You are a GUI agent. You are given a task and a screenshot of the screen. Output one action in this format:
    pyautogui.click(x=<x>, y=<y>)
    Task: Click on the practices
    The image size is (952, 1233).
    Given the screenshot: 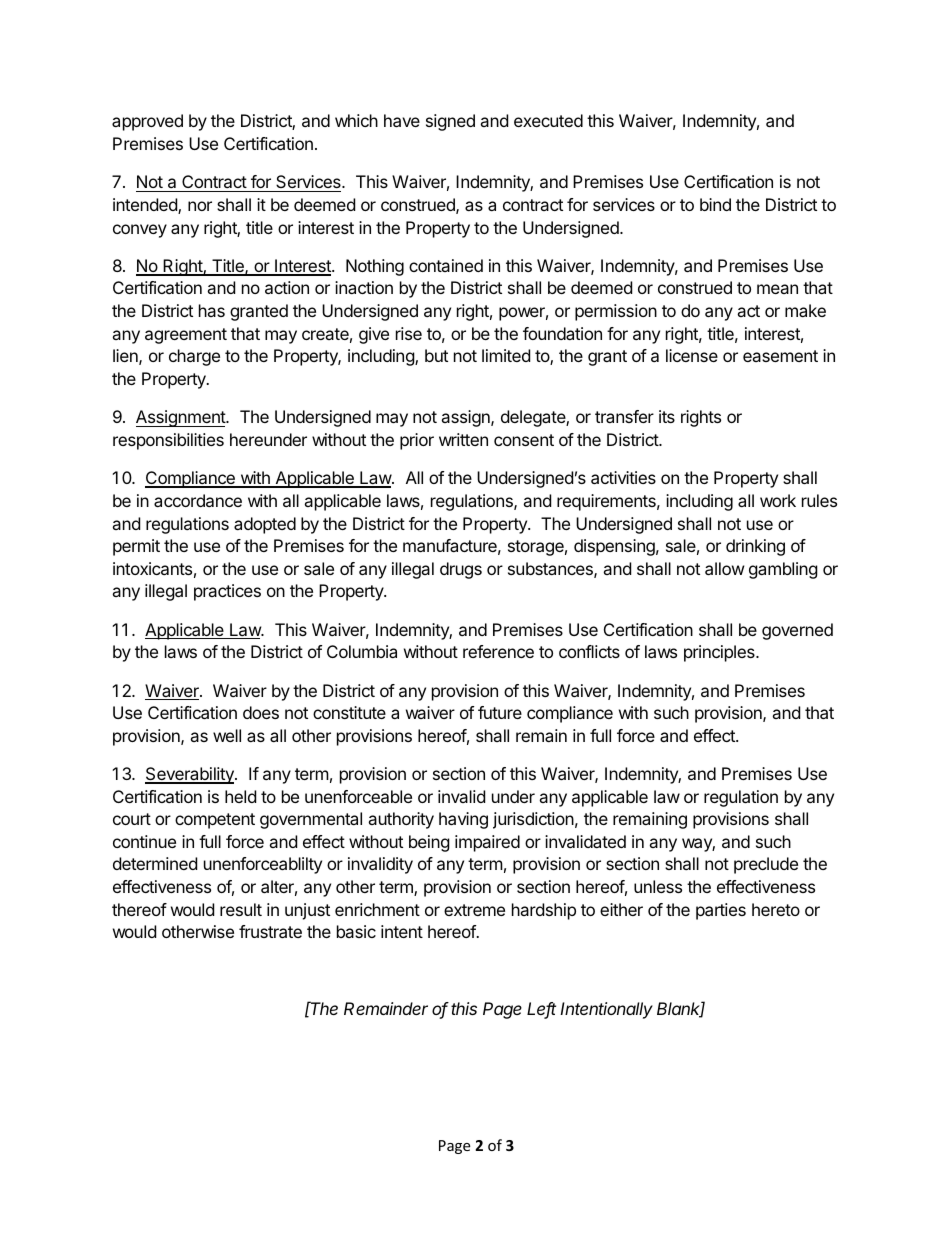 What is the action you would take?
    pyautogui.click(x=227, y=592)
